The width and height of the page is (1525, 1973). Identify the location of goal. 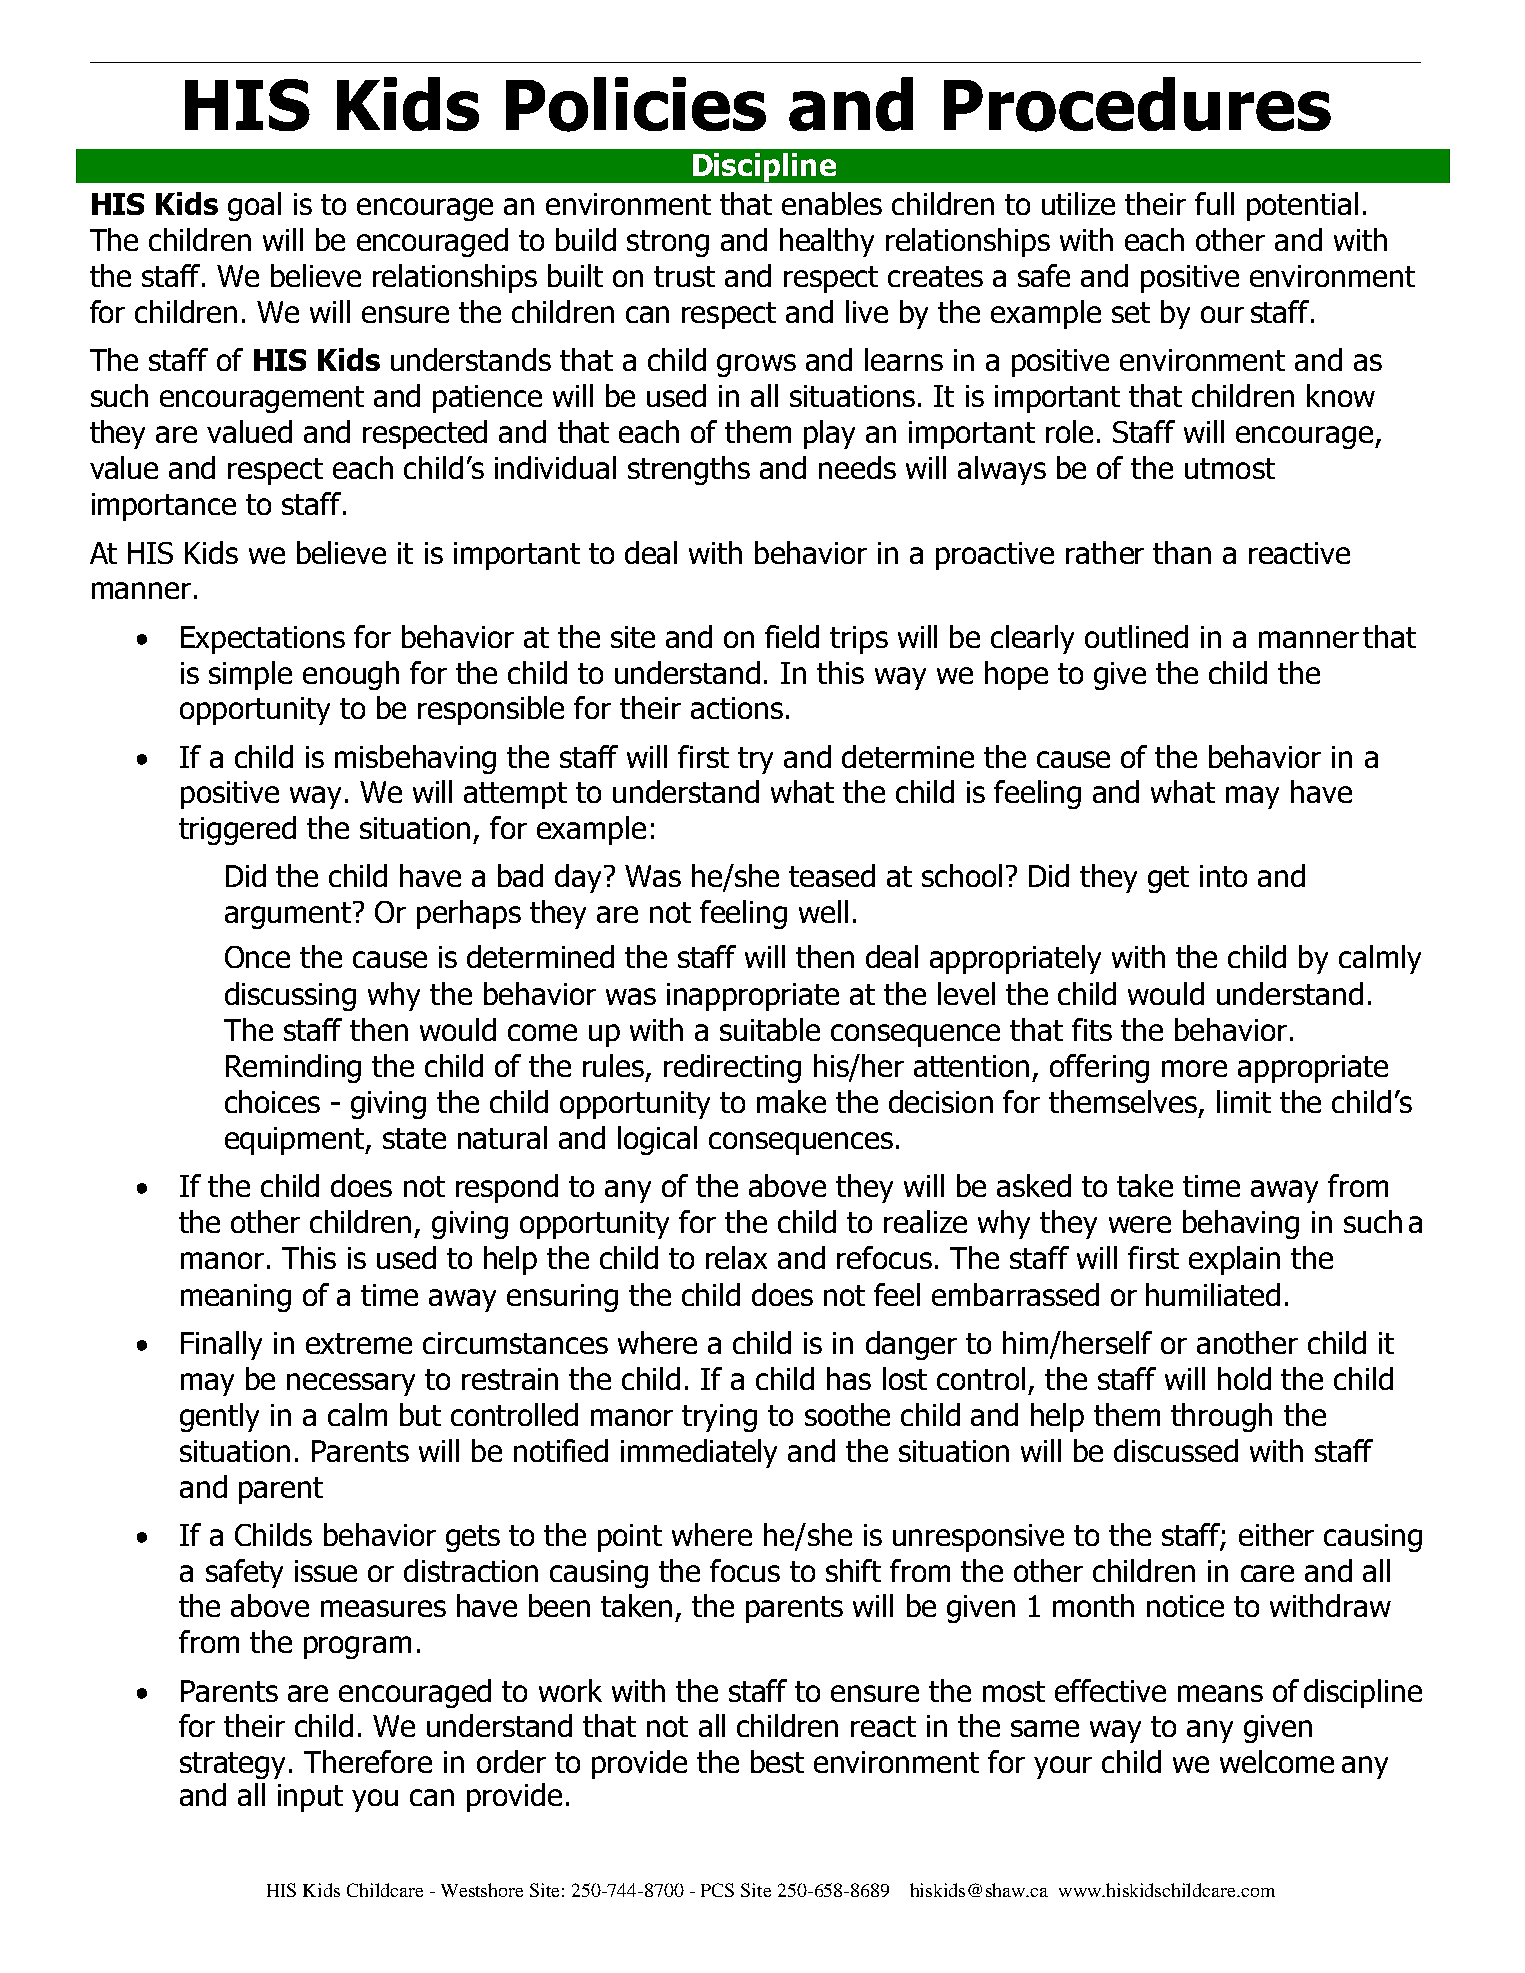
(254, 206).
